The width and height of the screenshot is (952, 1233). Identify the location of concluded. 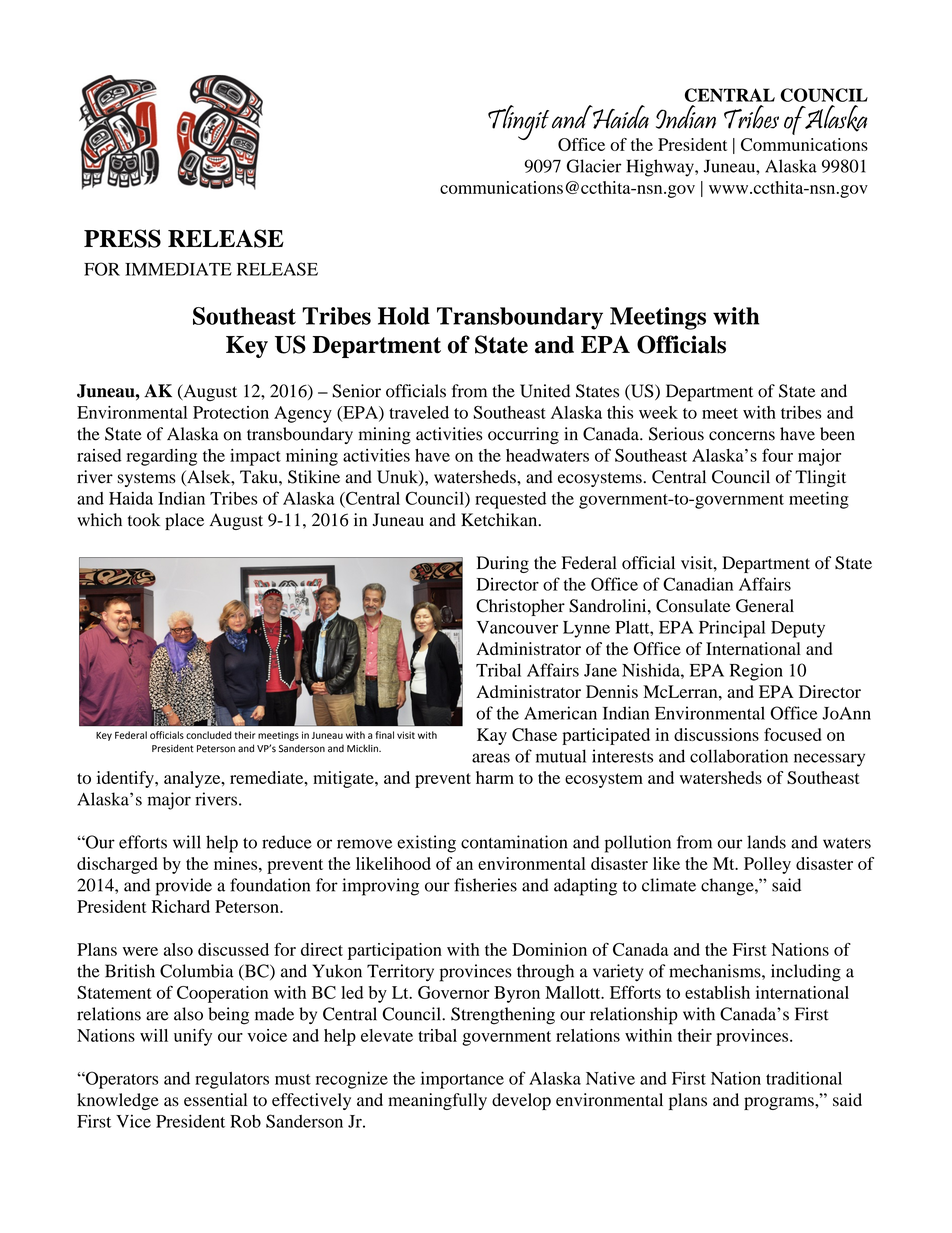
(209, 735).
